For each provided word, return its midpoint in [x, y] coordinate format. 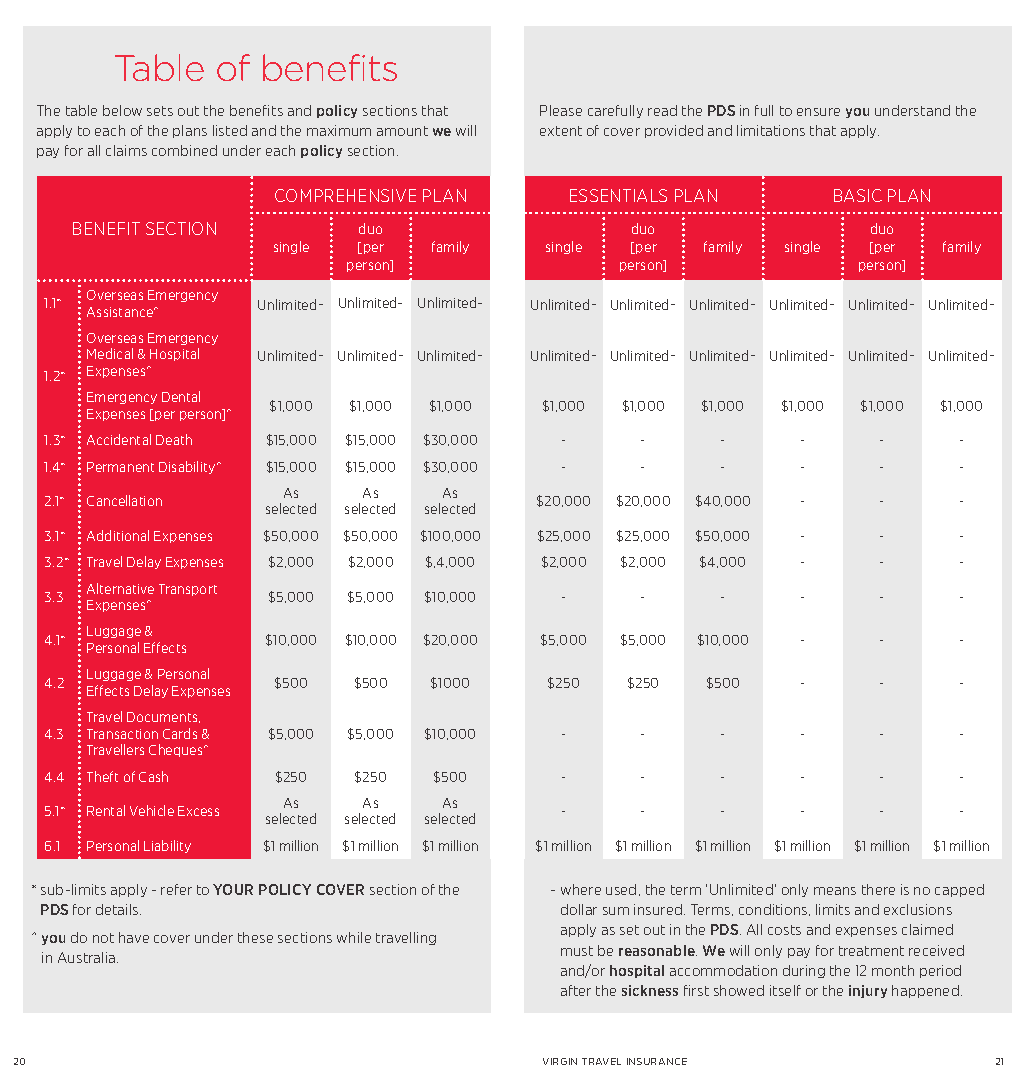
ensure [818, 112]
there [878, 889]
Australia [88, 957]
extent [561, 131]
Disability [188, 467]
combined [184, 150]
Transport [188, 590]
